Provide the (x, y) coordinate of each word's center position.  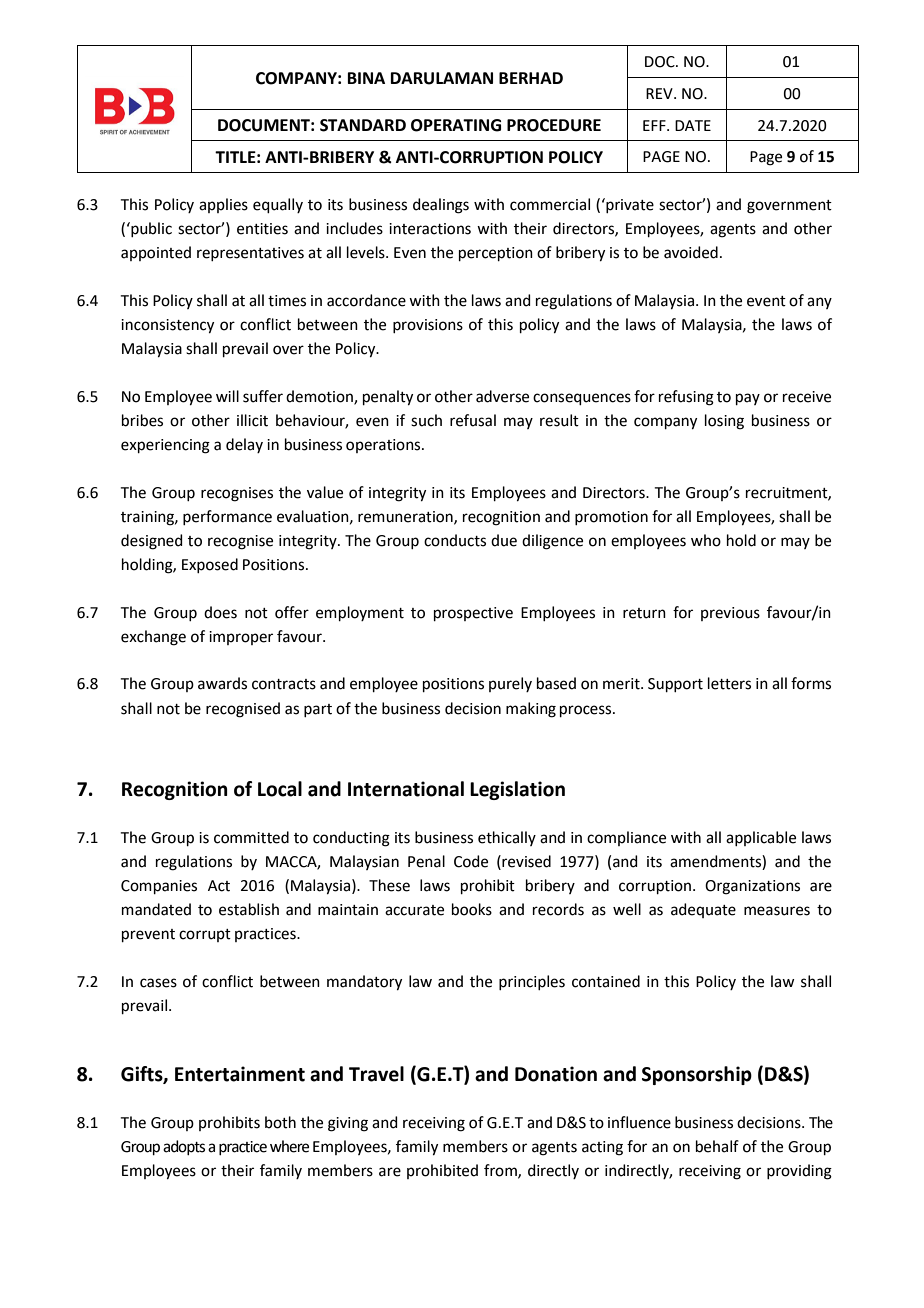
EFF (655, 125)
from (501, 1171)
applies (223, 205)
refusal (473, 420)
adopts (184, 1147)
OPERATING (456, 125)
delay (244, 445)
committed (251, 837)
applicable (761, 838)
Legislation (517, 790)
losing (724, 422)
